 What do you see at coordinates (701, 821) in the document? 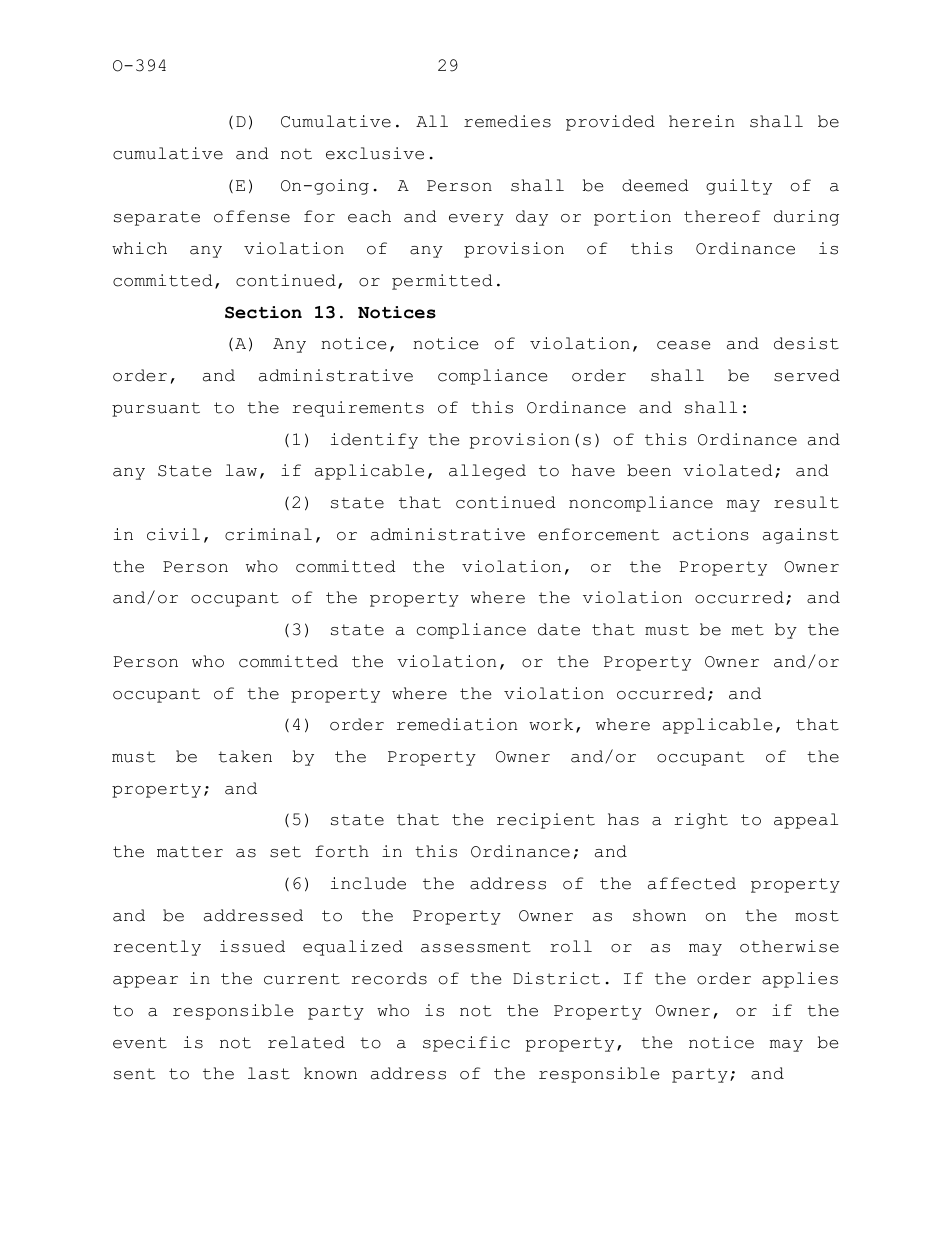
I see `right` at bounding box center [701, 821].
